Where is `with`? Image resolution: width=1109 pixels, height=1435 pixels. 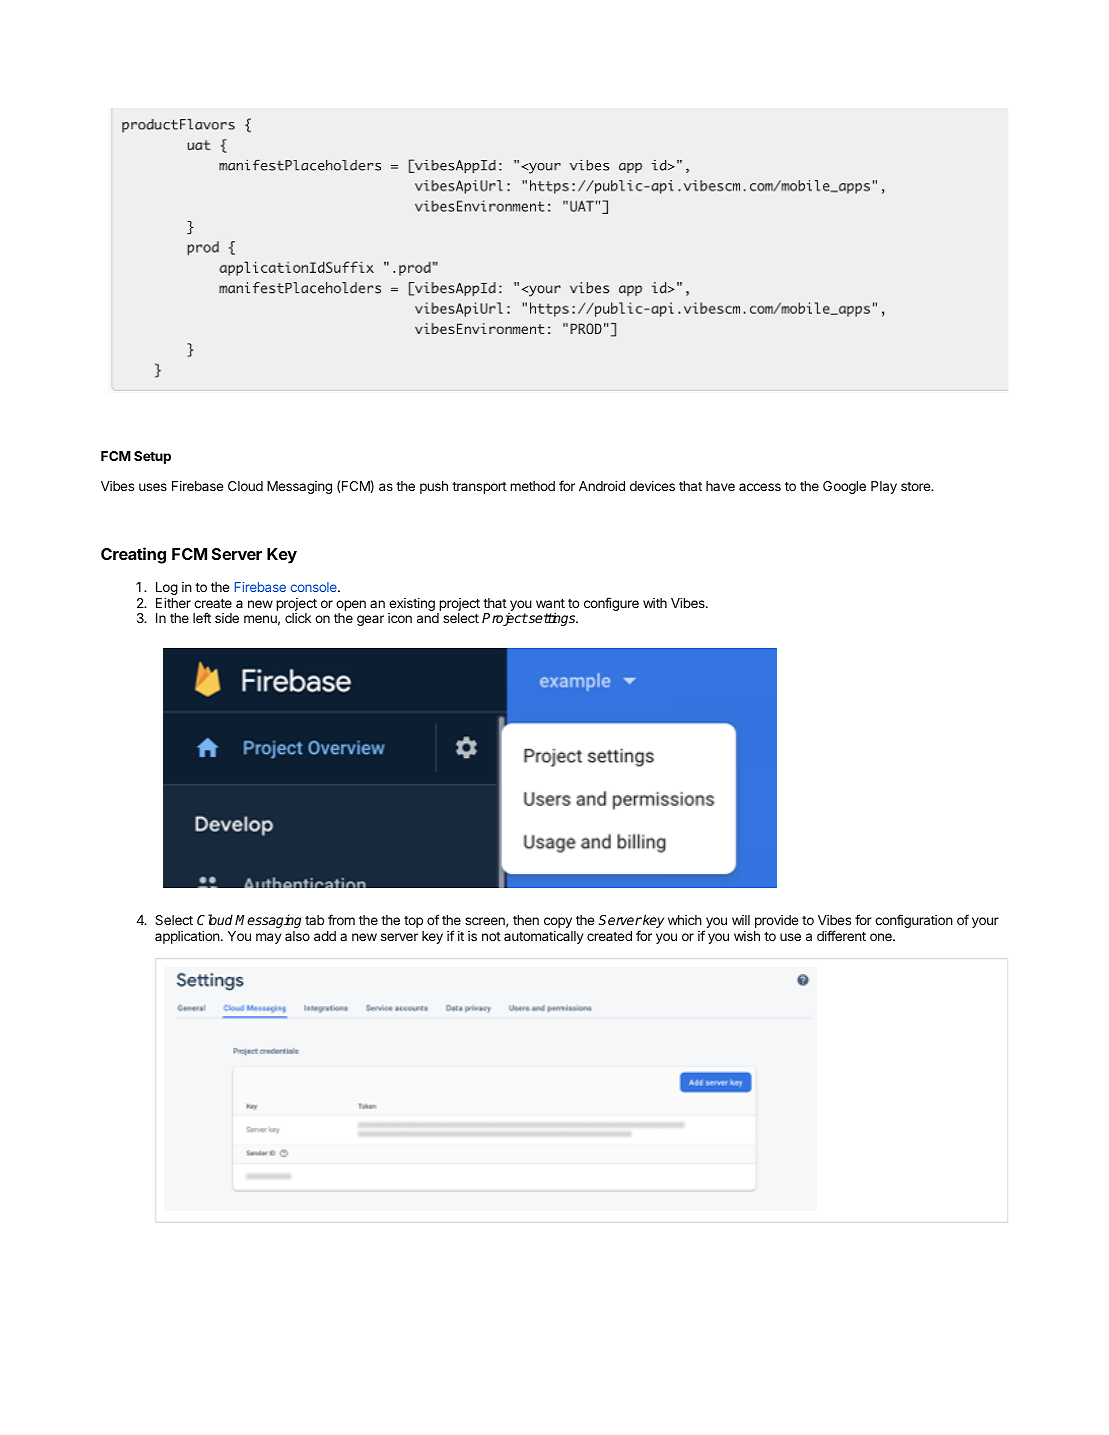
with is located at coordinates (655, 603).
